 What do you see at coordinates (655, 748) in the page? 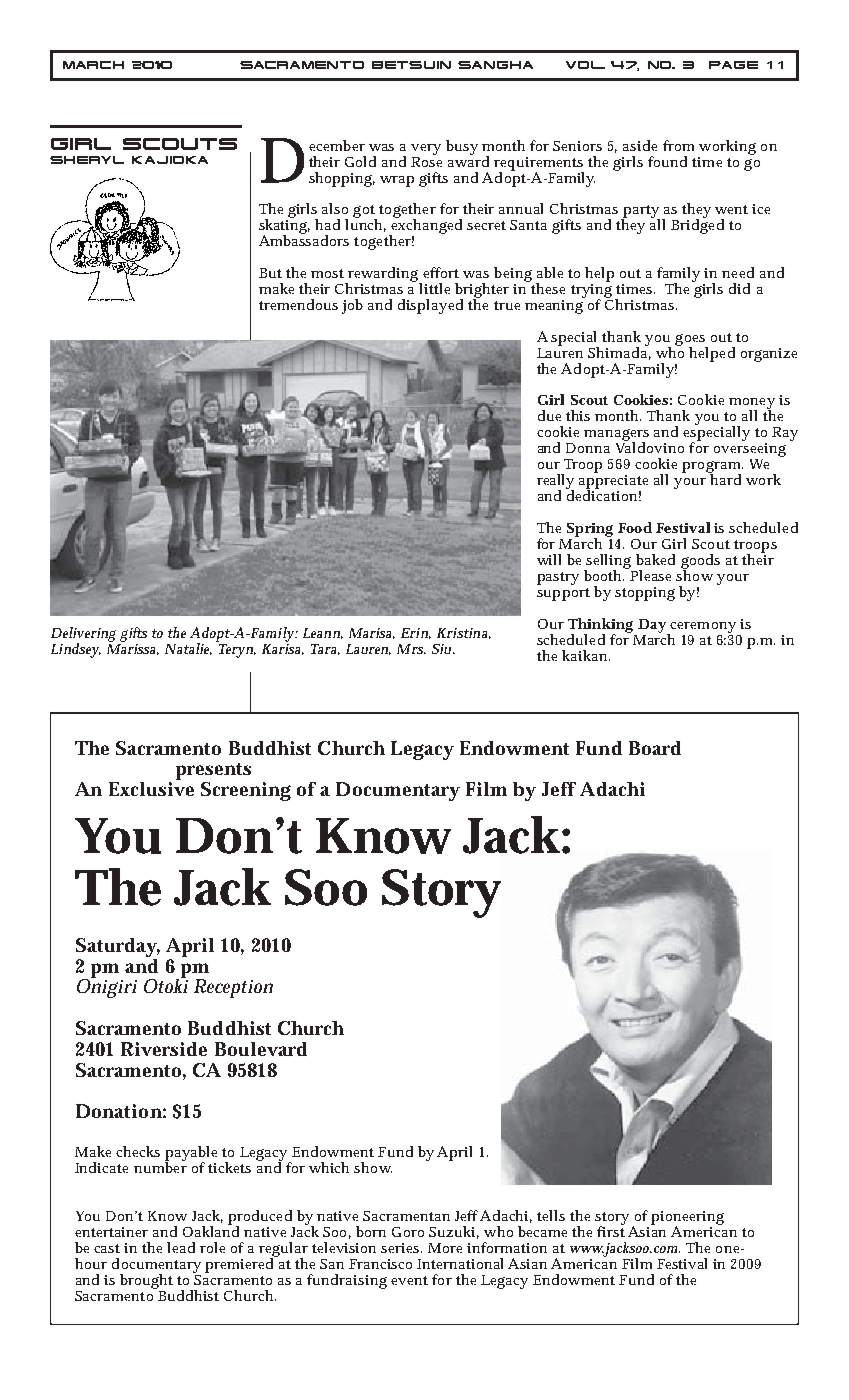
I see `Board` at bounding box center [655, 748].
